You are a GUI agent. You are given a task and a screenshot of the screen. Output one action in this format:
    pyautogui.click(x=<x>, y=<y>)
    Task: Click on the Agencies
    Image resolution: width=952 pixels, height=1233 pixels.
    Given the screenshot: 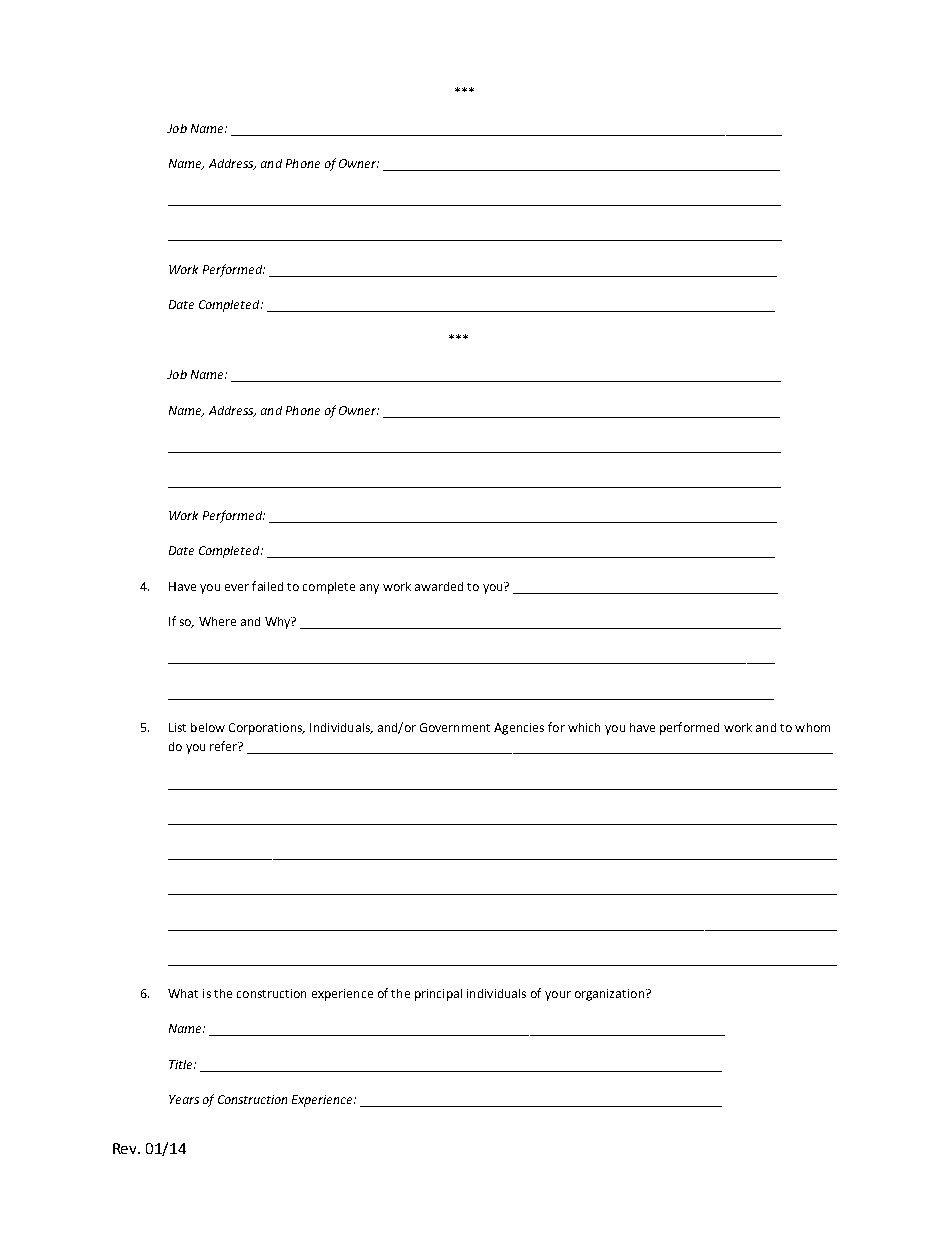 What is the action you would take?
    pyautogui.click(x=519, y=729)
